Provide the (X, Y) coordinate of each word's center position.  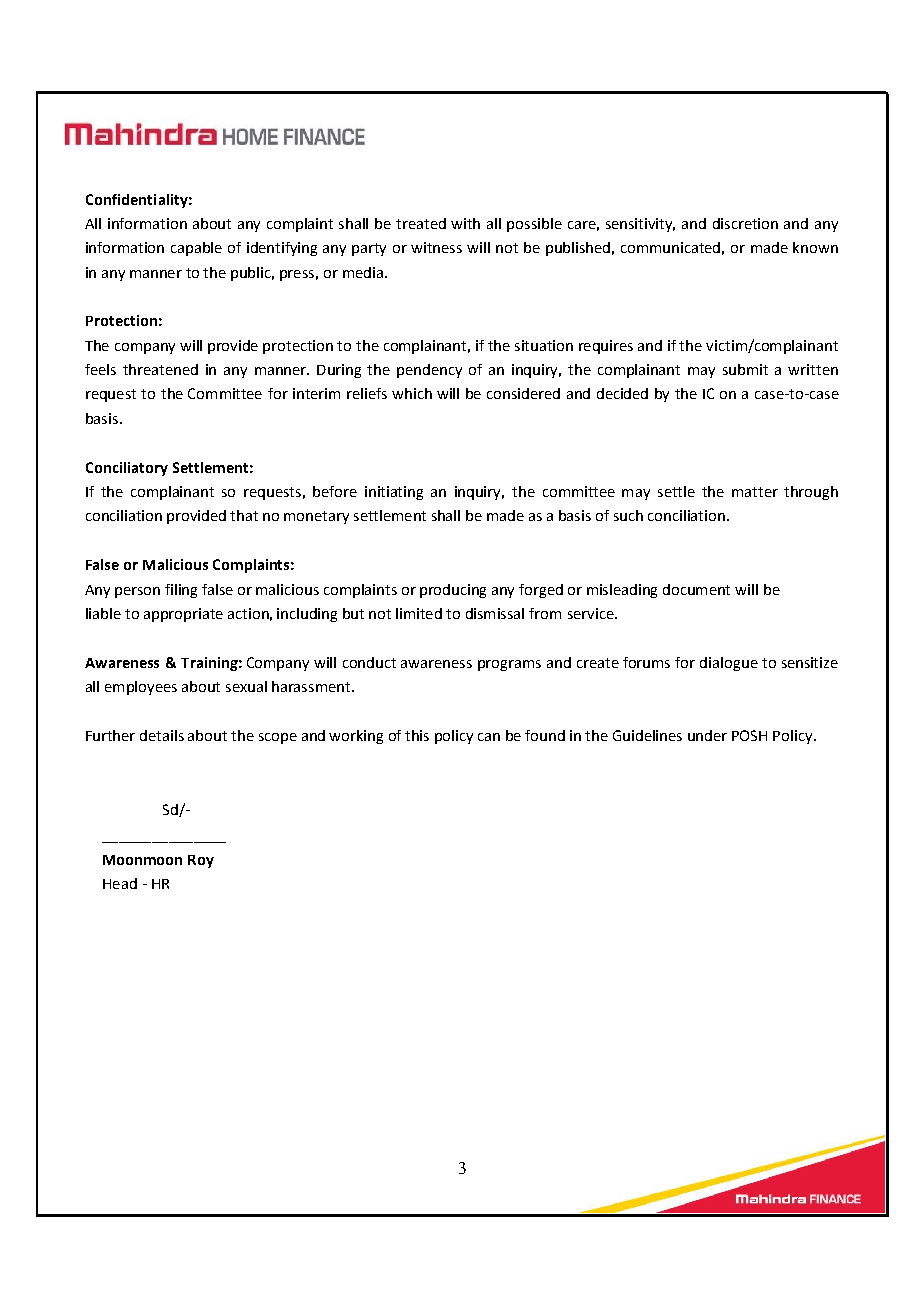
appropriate (183, 615)
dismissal (495, 613)
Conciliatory (127, 469)
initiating (394, 493)
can (489, 737)
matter (755, 492)
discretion (745, 223)
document (696, 589)
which (412, 393)
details (162, 735)
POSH (749, 735)
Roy (201, 861)
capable (196, 249)
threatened (160, 369)
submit (745, 369)
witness (436, 247)
